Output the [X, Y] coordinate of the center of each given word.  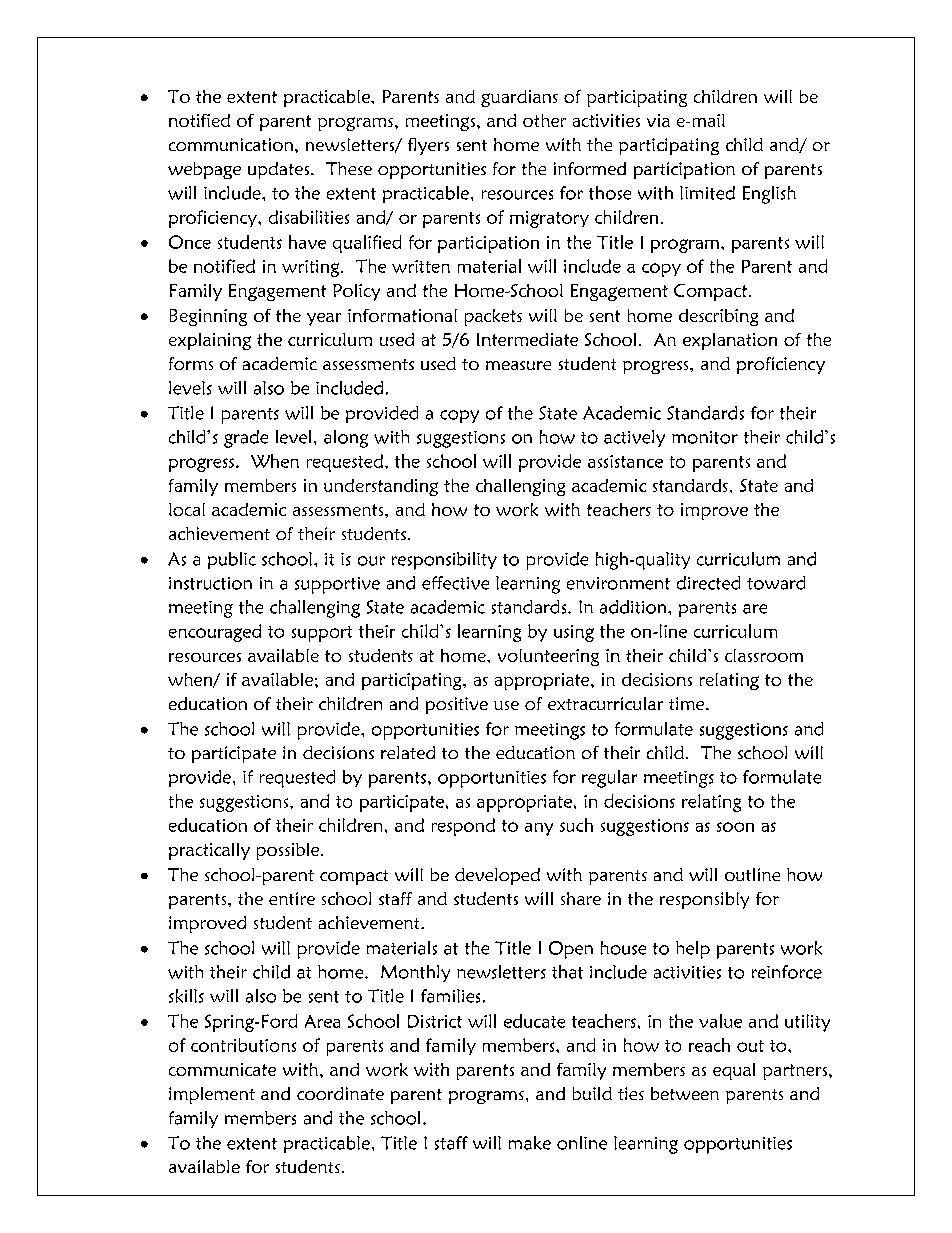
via [658, 120]
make [530, 1143]
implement [212, 1095]
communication [231, 144]
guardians [519, 98]
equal [734, 1071]
